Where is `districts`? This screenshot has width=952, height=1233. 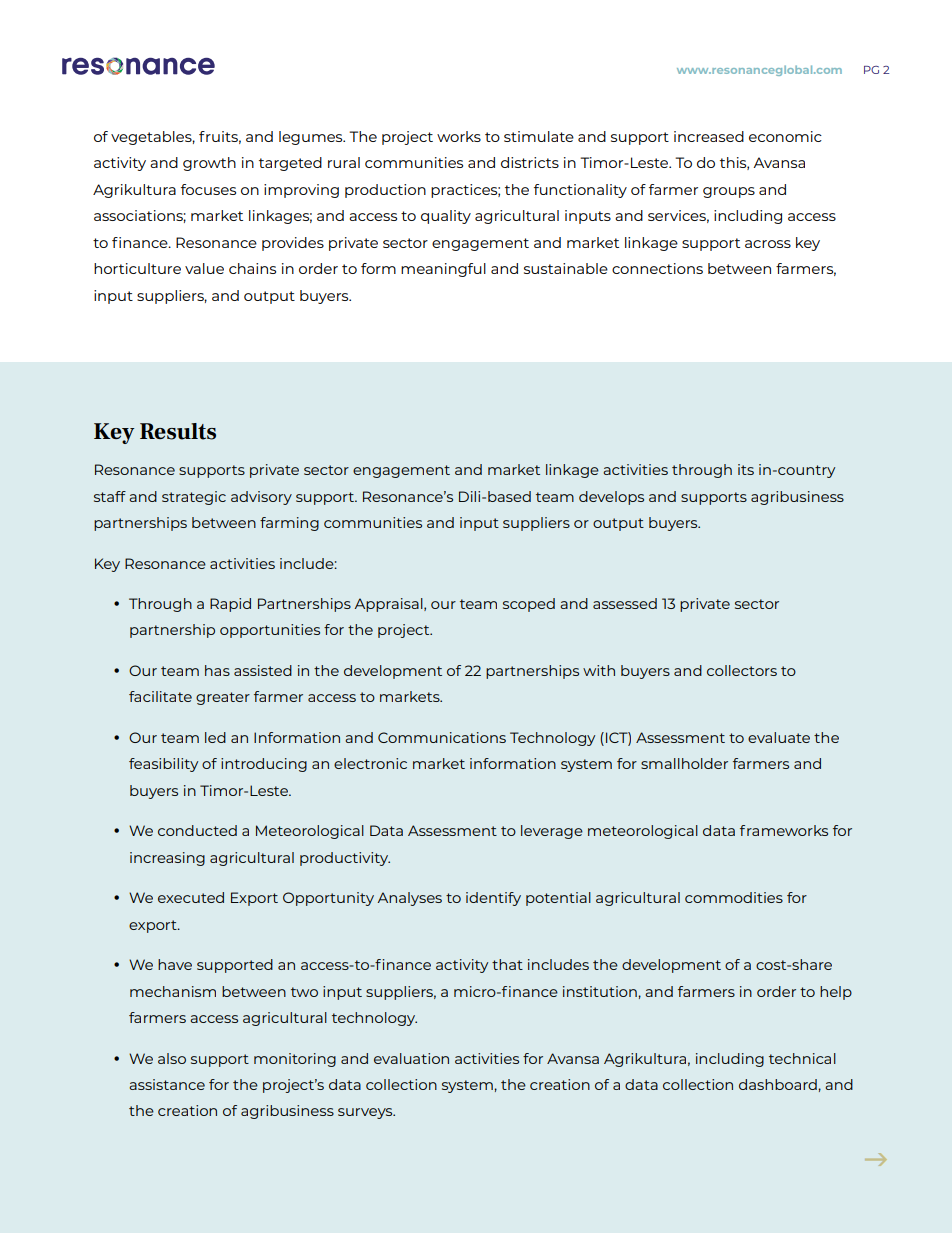 districts is located at coordinates (530, 162).
